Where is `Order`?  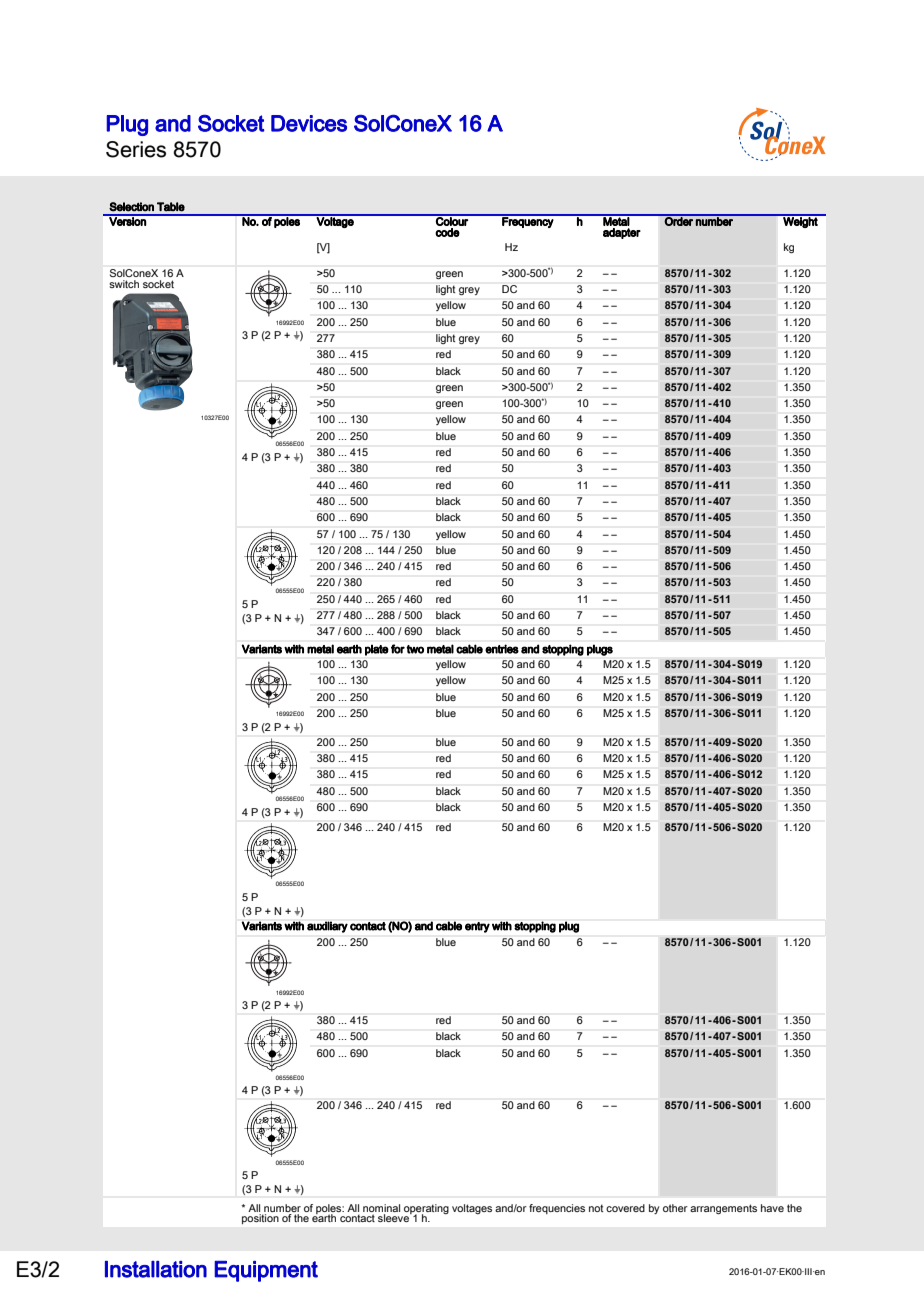
Order is located at coordinates (679, 220).
